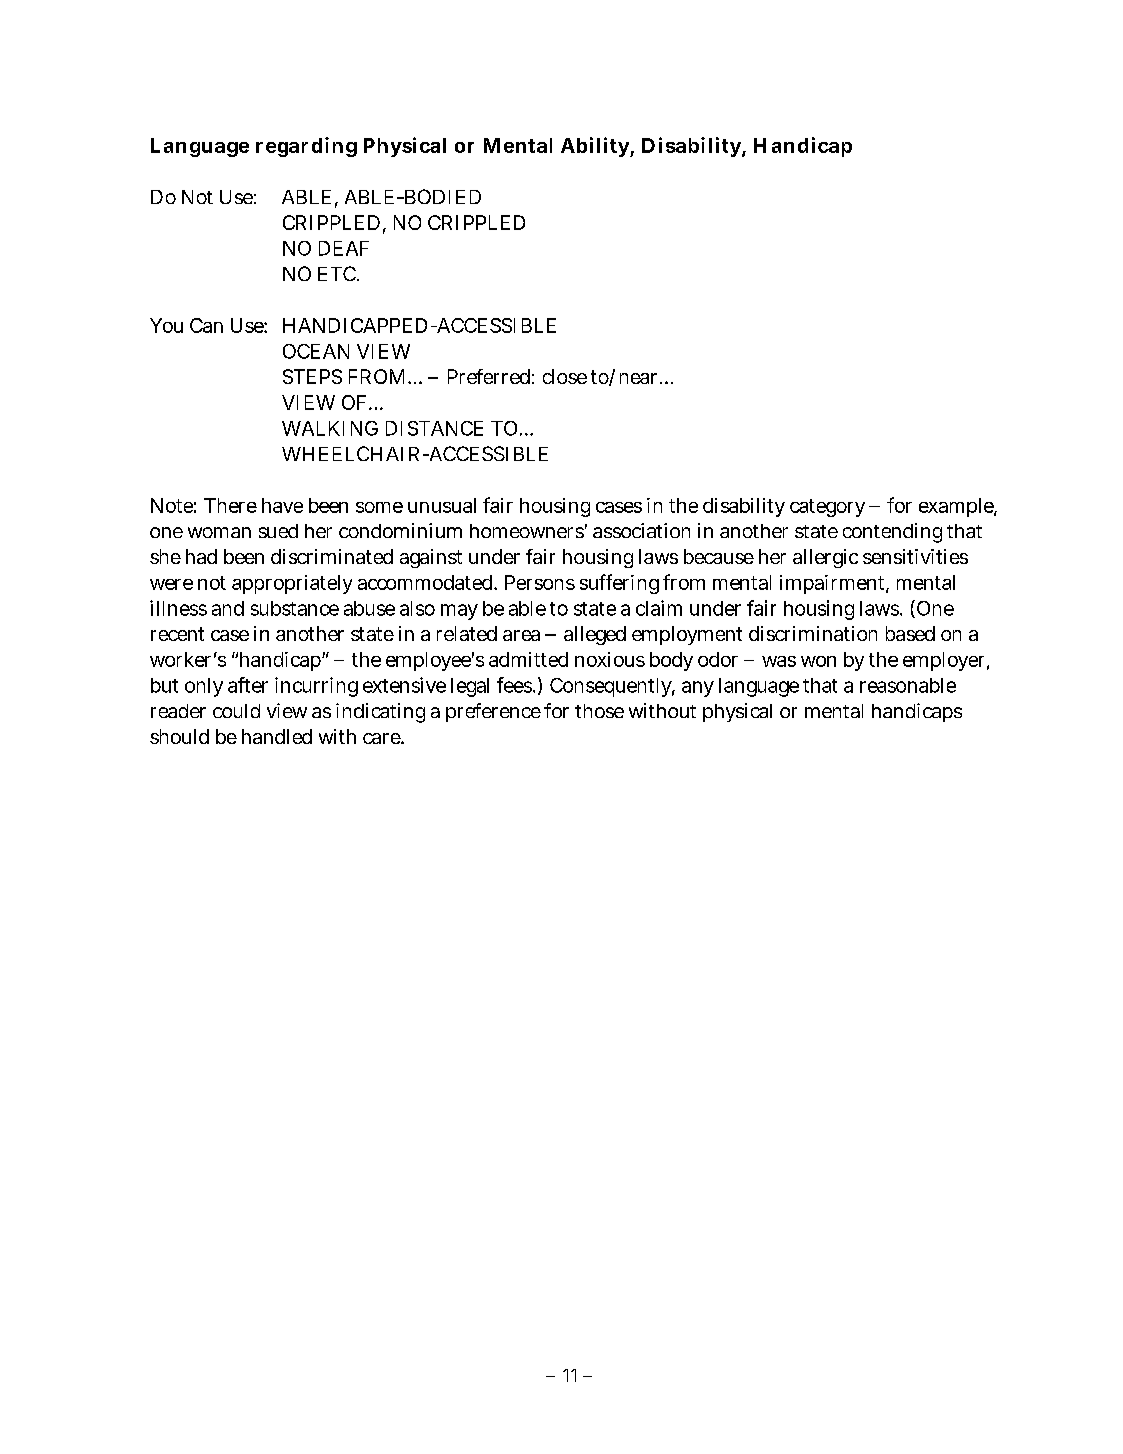  What do you see at coordinates (599, 711) in the page?
I see `those` at bounding box center [599, 711].
